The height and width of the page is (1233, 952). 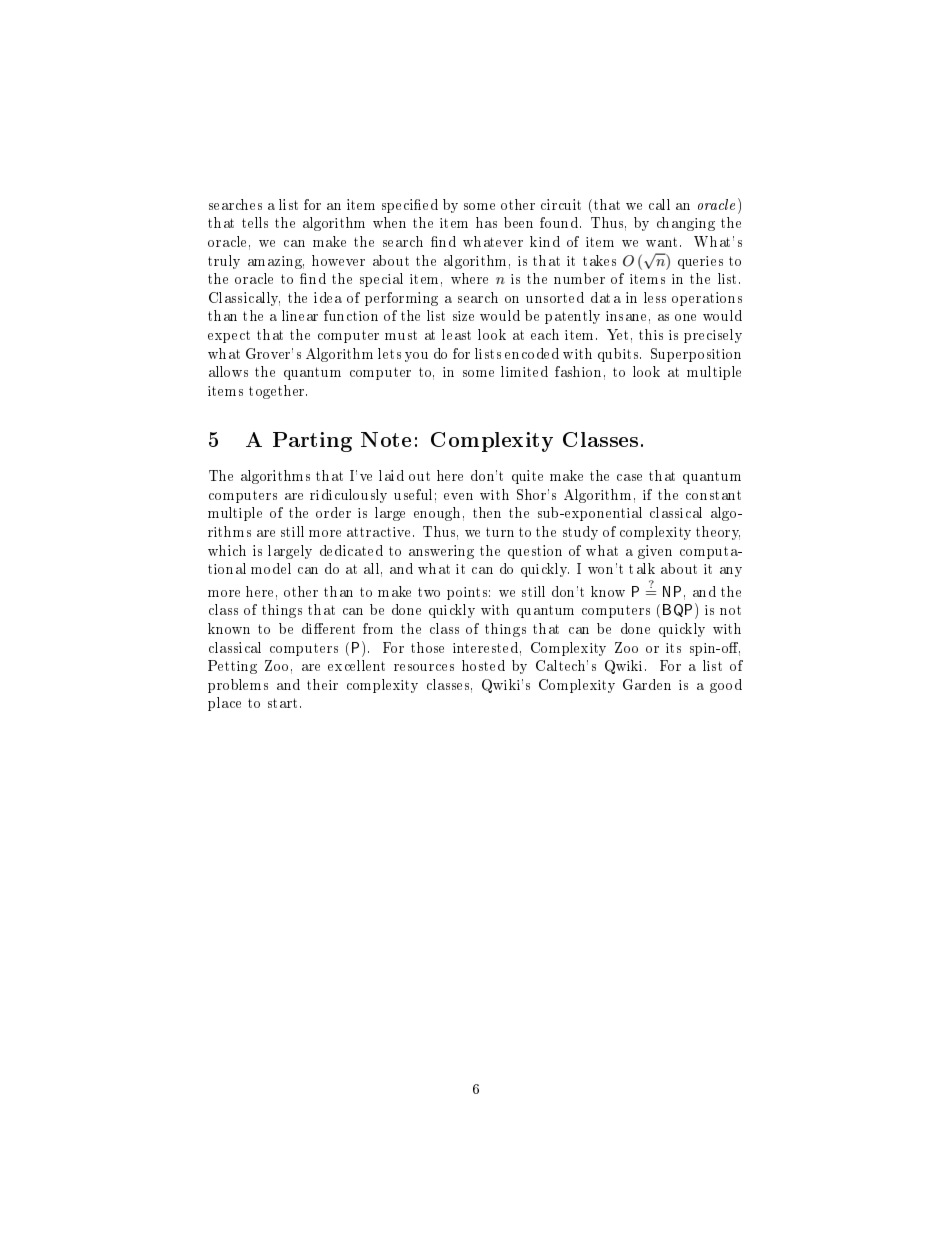 I want to click on turn, so click(x=500, y=532).
